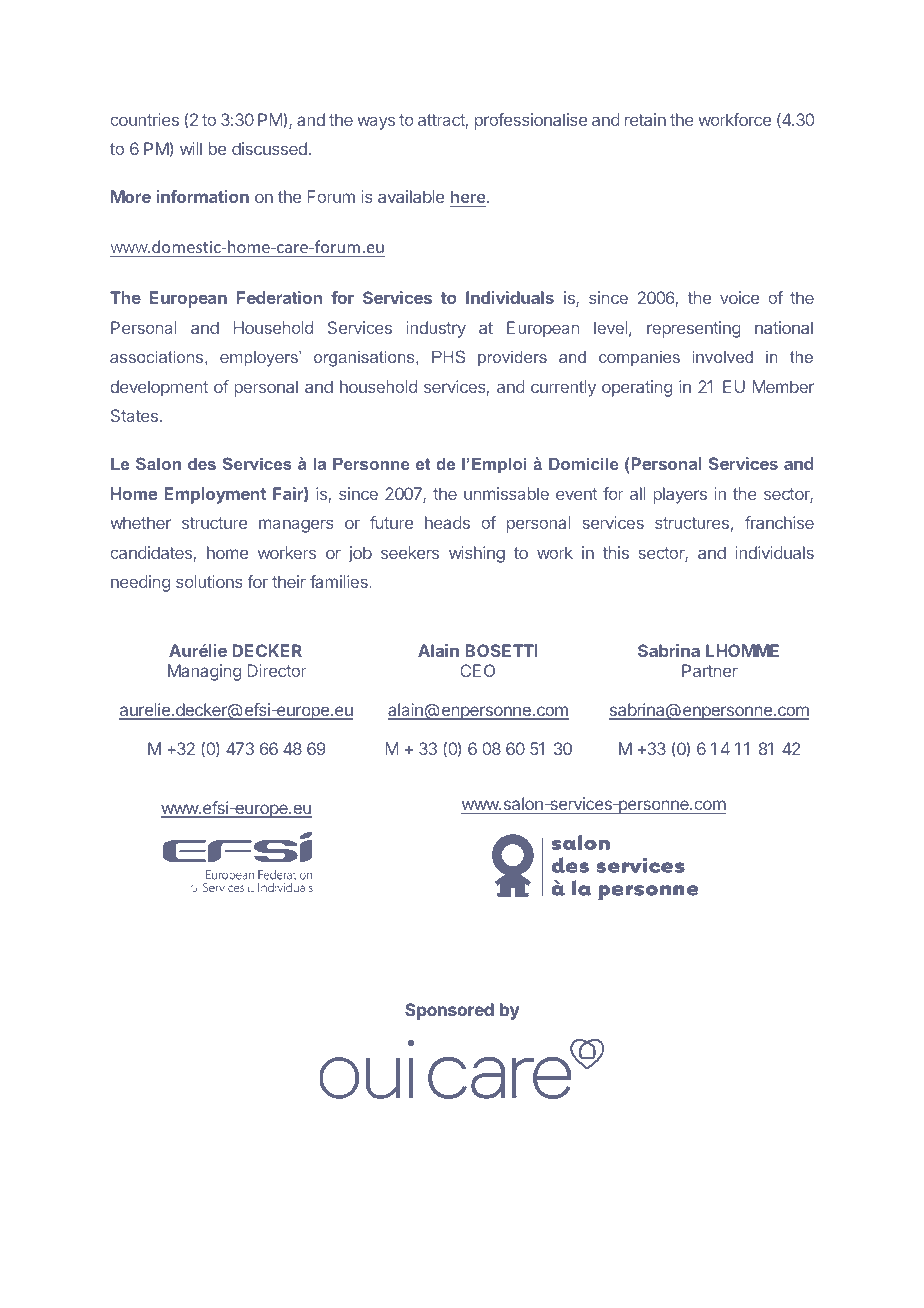 The image size is (924, 1308). What do you see at coordinates (615, 552) in the screenshot?
I see `this` at bounding box center [615, 552].
